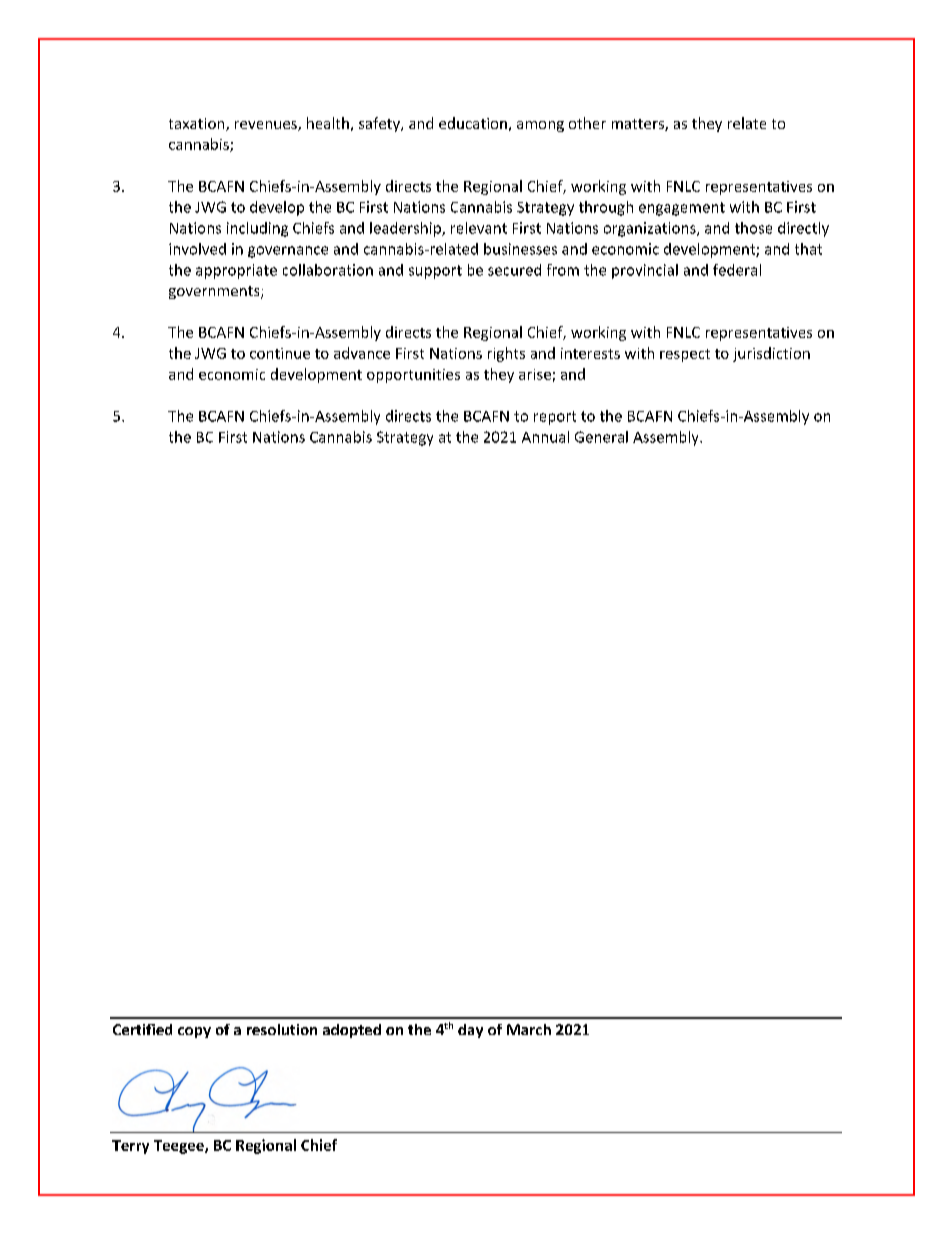  I want to click on engagement, so click(682, 209).
